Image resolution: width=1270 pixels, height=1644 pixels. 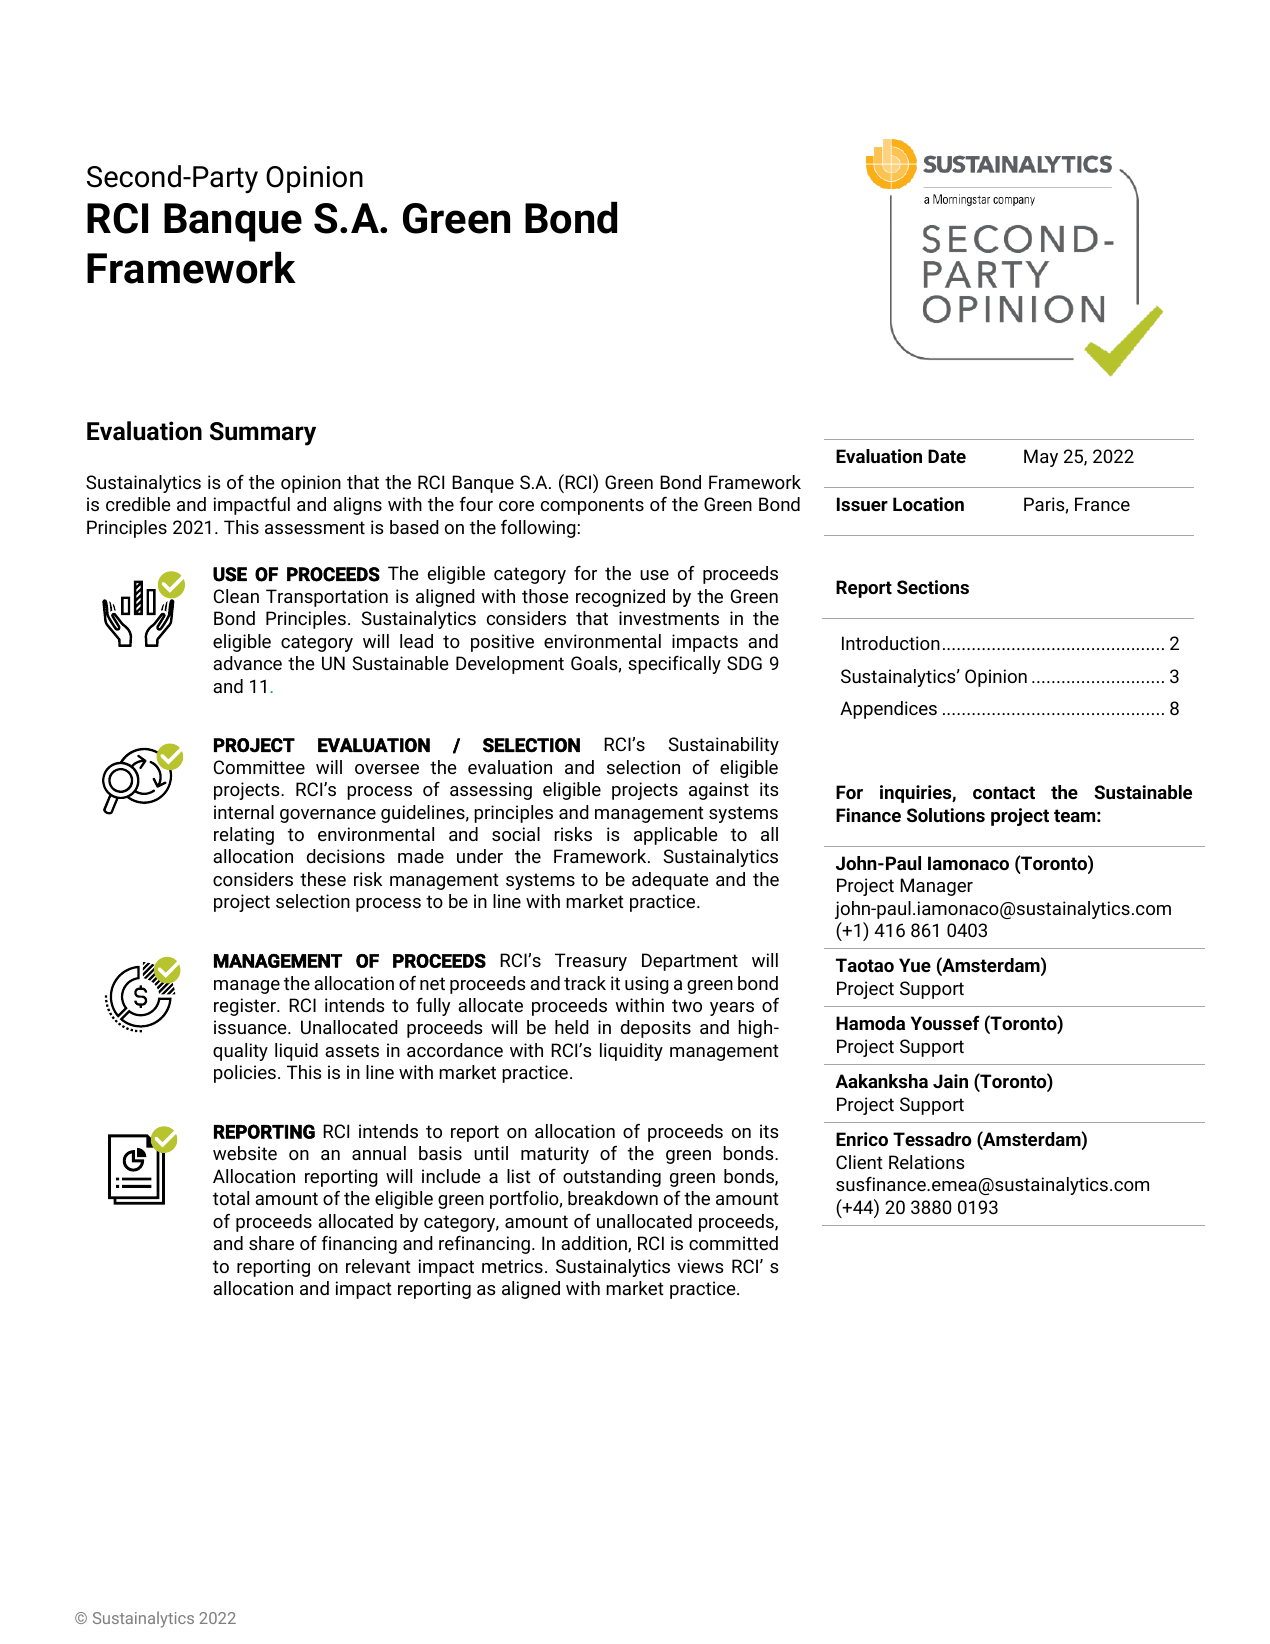 I want to click on Summary, so click(x=263, y=434).
